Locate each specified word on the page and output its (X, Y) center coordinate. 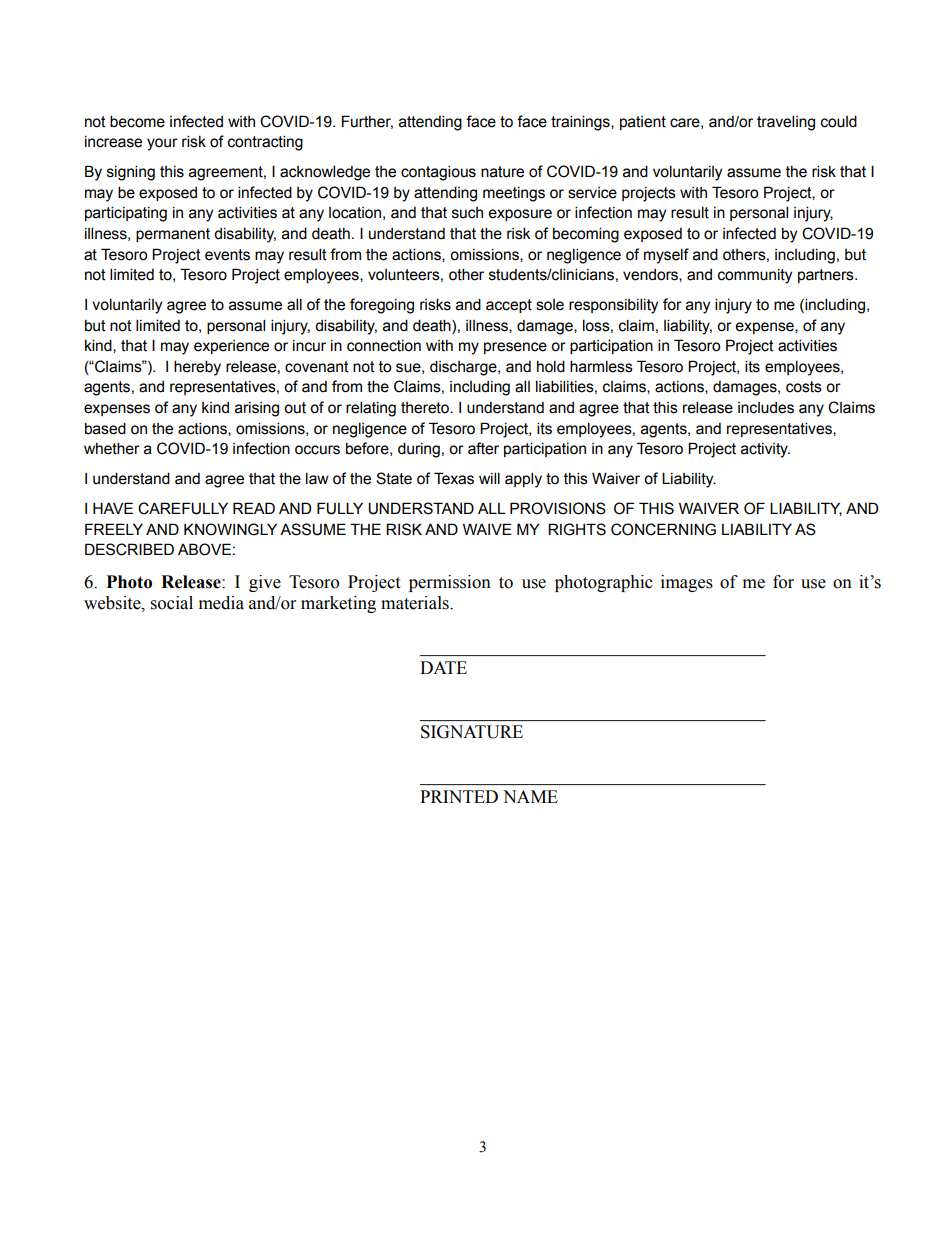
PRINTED (459, 796)
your (162, 144)
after (483, 448)
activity (765, 450)
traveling (786, 123)
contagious (438, 173)
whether (112, 448)
